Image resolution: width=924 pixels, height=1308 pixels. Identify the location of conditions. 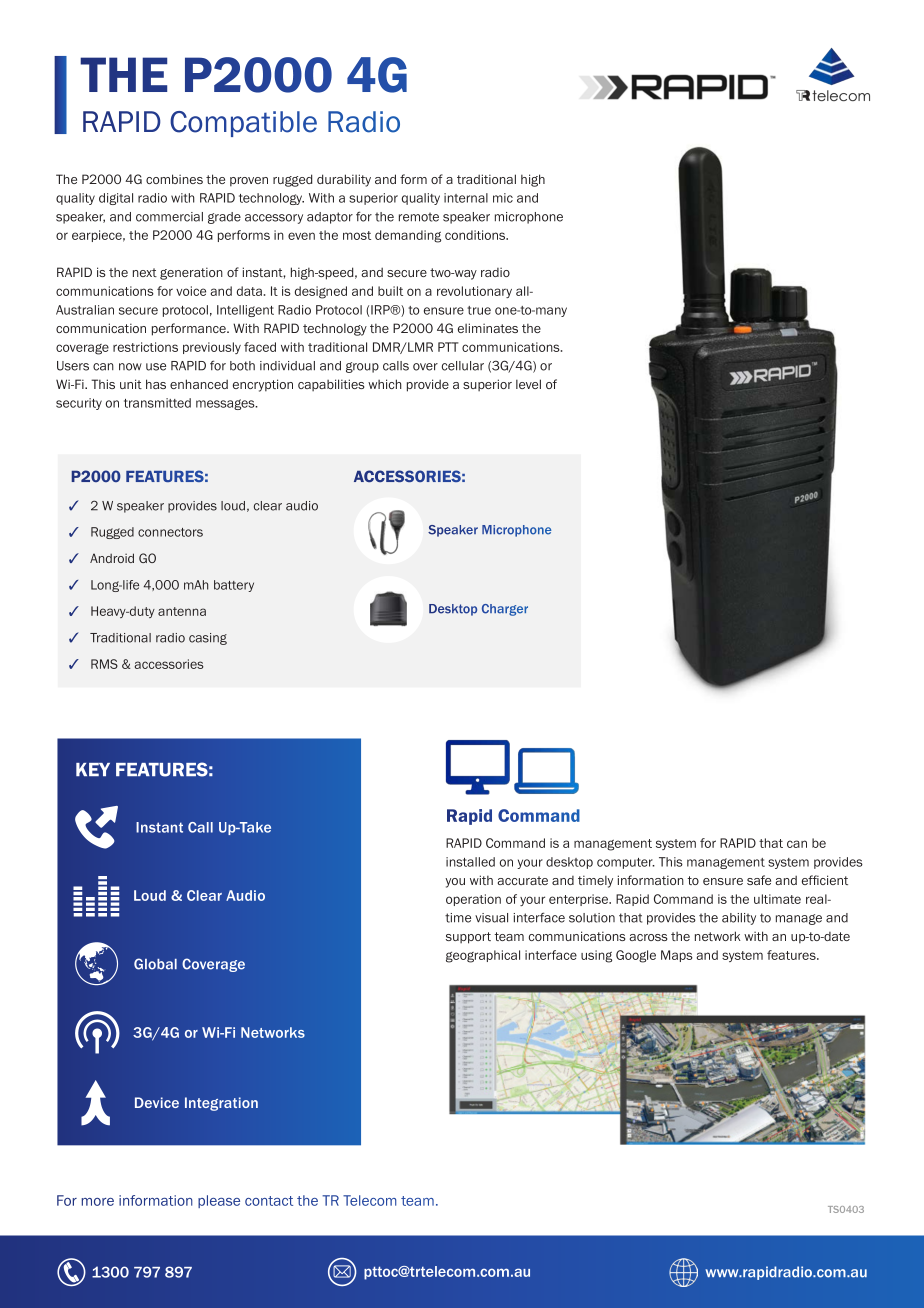
(476, 235).
